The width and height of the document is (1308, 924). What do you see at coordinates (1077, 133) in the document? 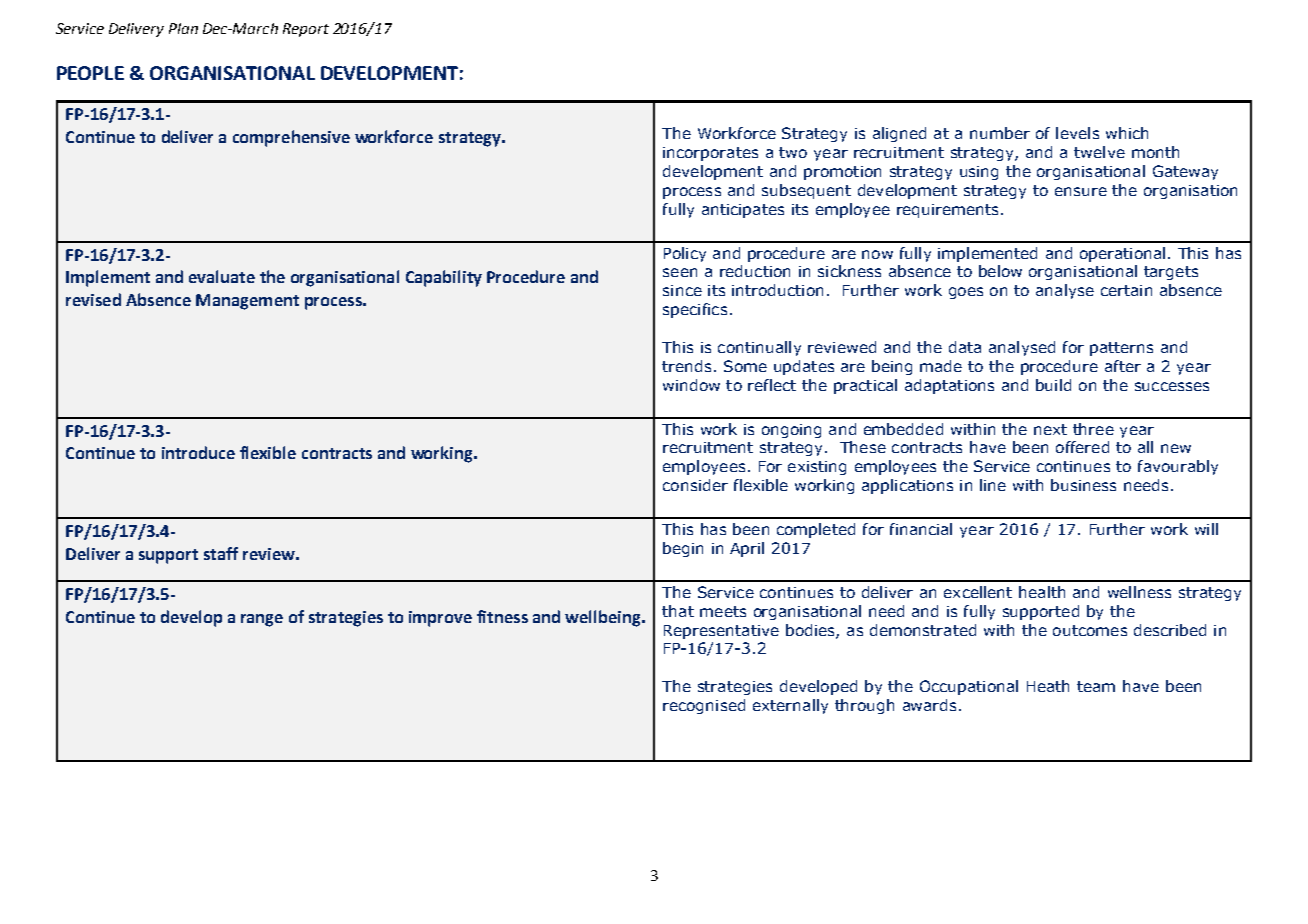
I see `levels` at bounding box center [1077, 133].
